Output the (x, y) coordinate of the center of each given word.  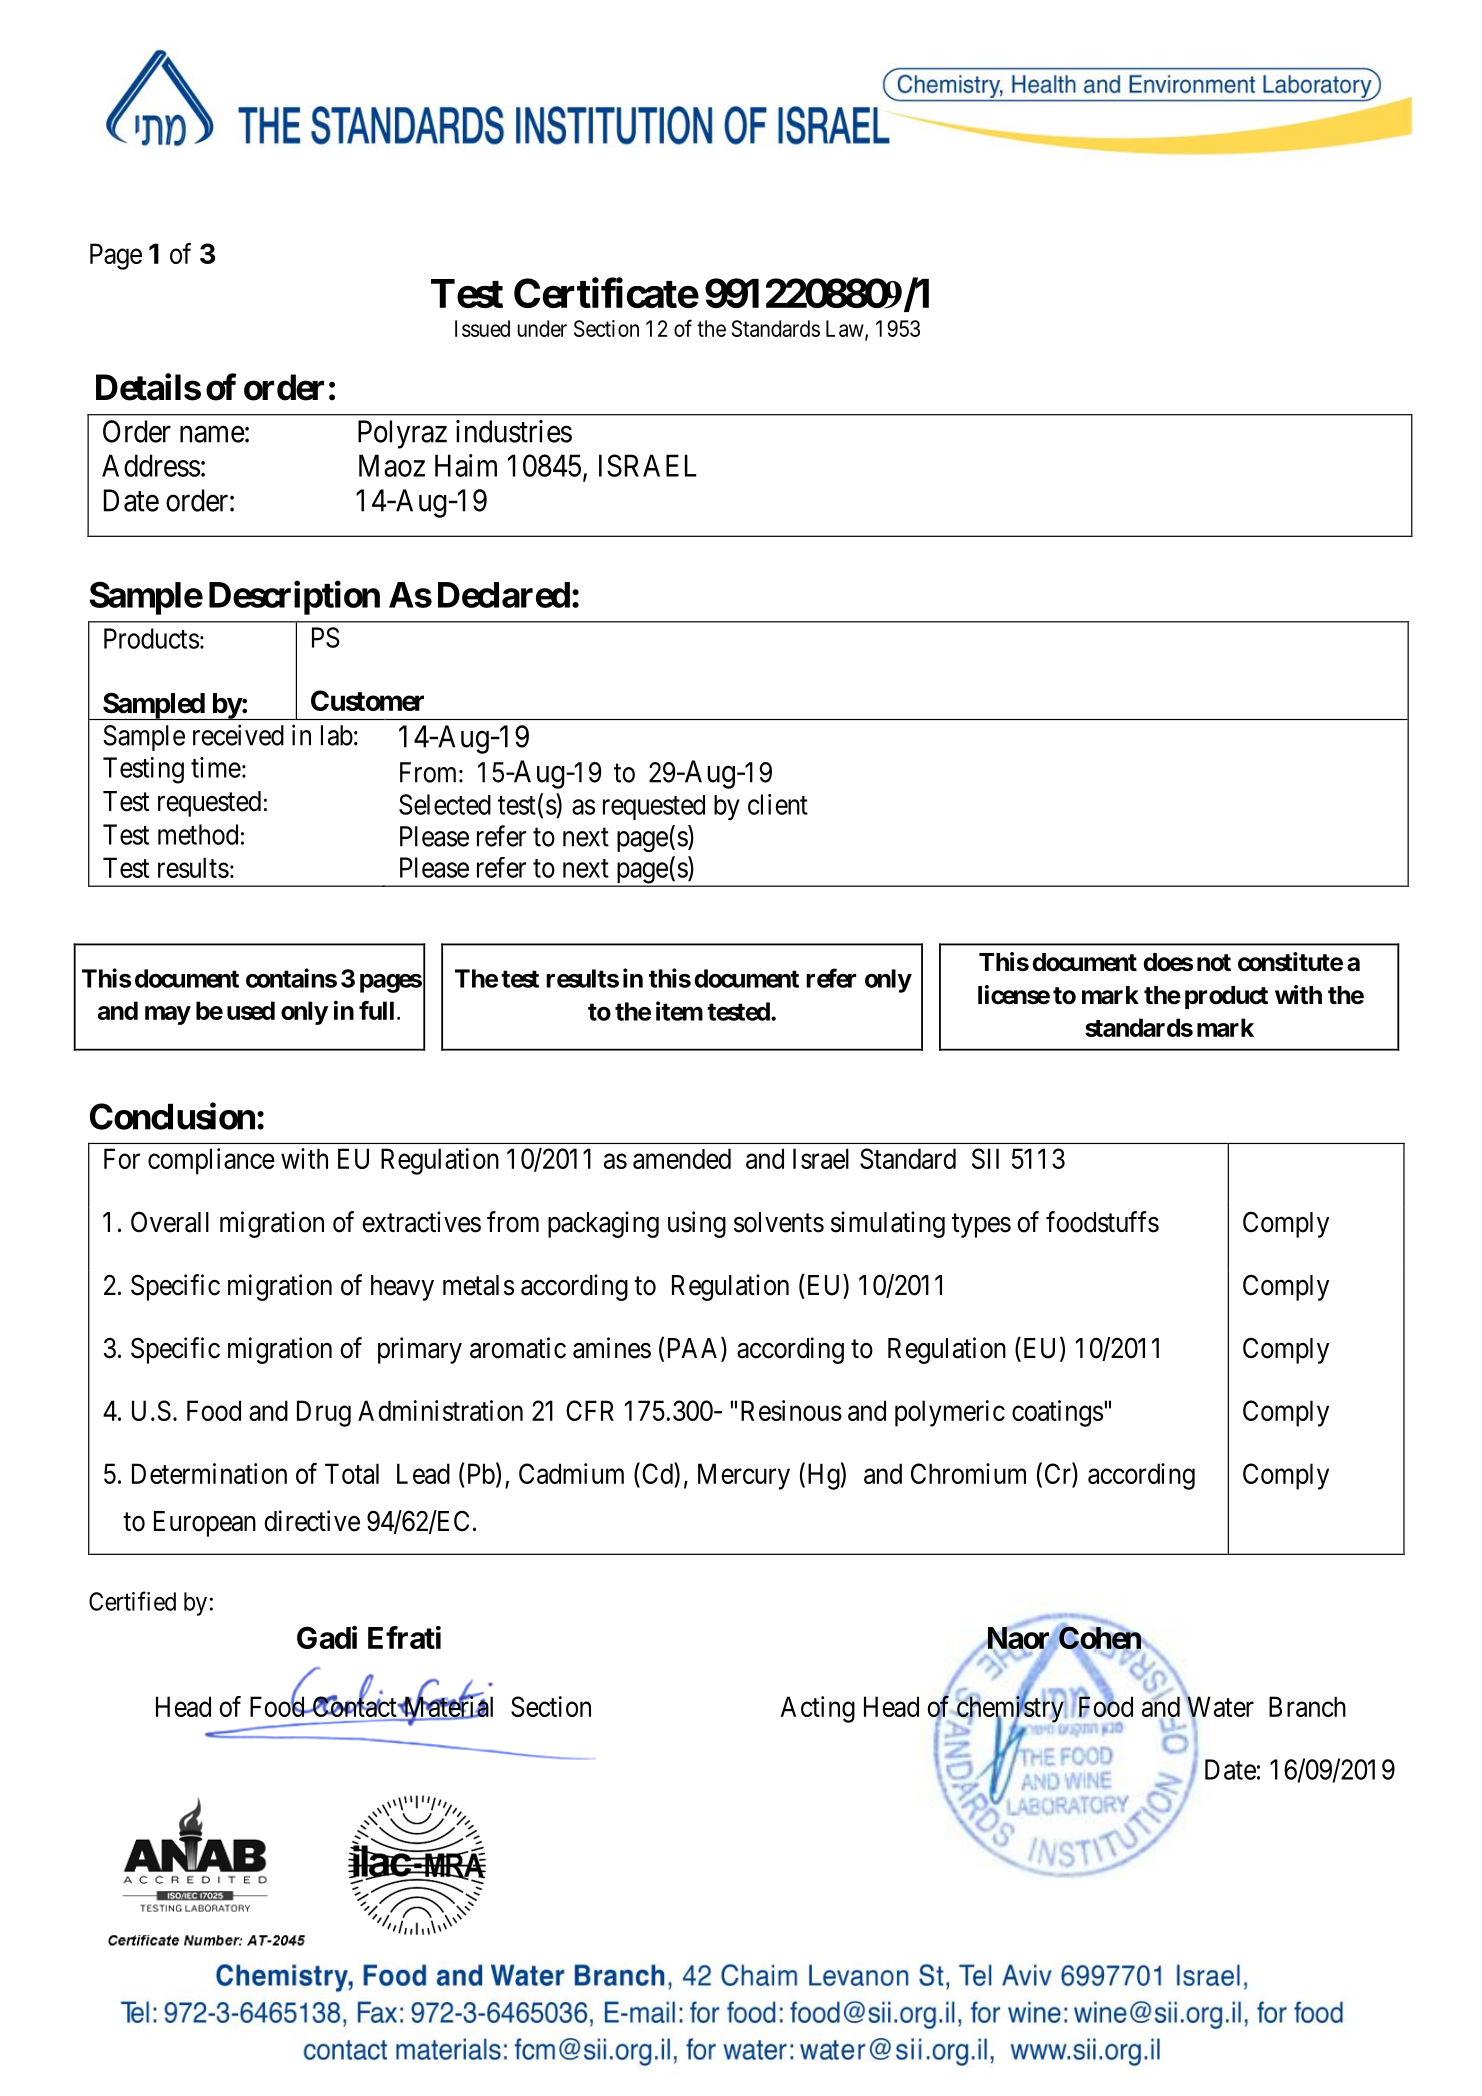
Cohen (1100, 1639)
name (212, 434)
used (251, 1010)
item (679, 1011)
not (1214, 963)
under (542, 328)
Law (846, 329)
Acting (817, 1709)
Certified (132, 1601)
